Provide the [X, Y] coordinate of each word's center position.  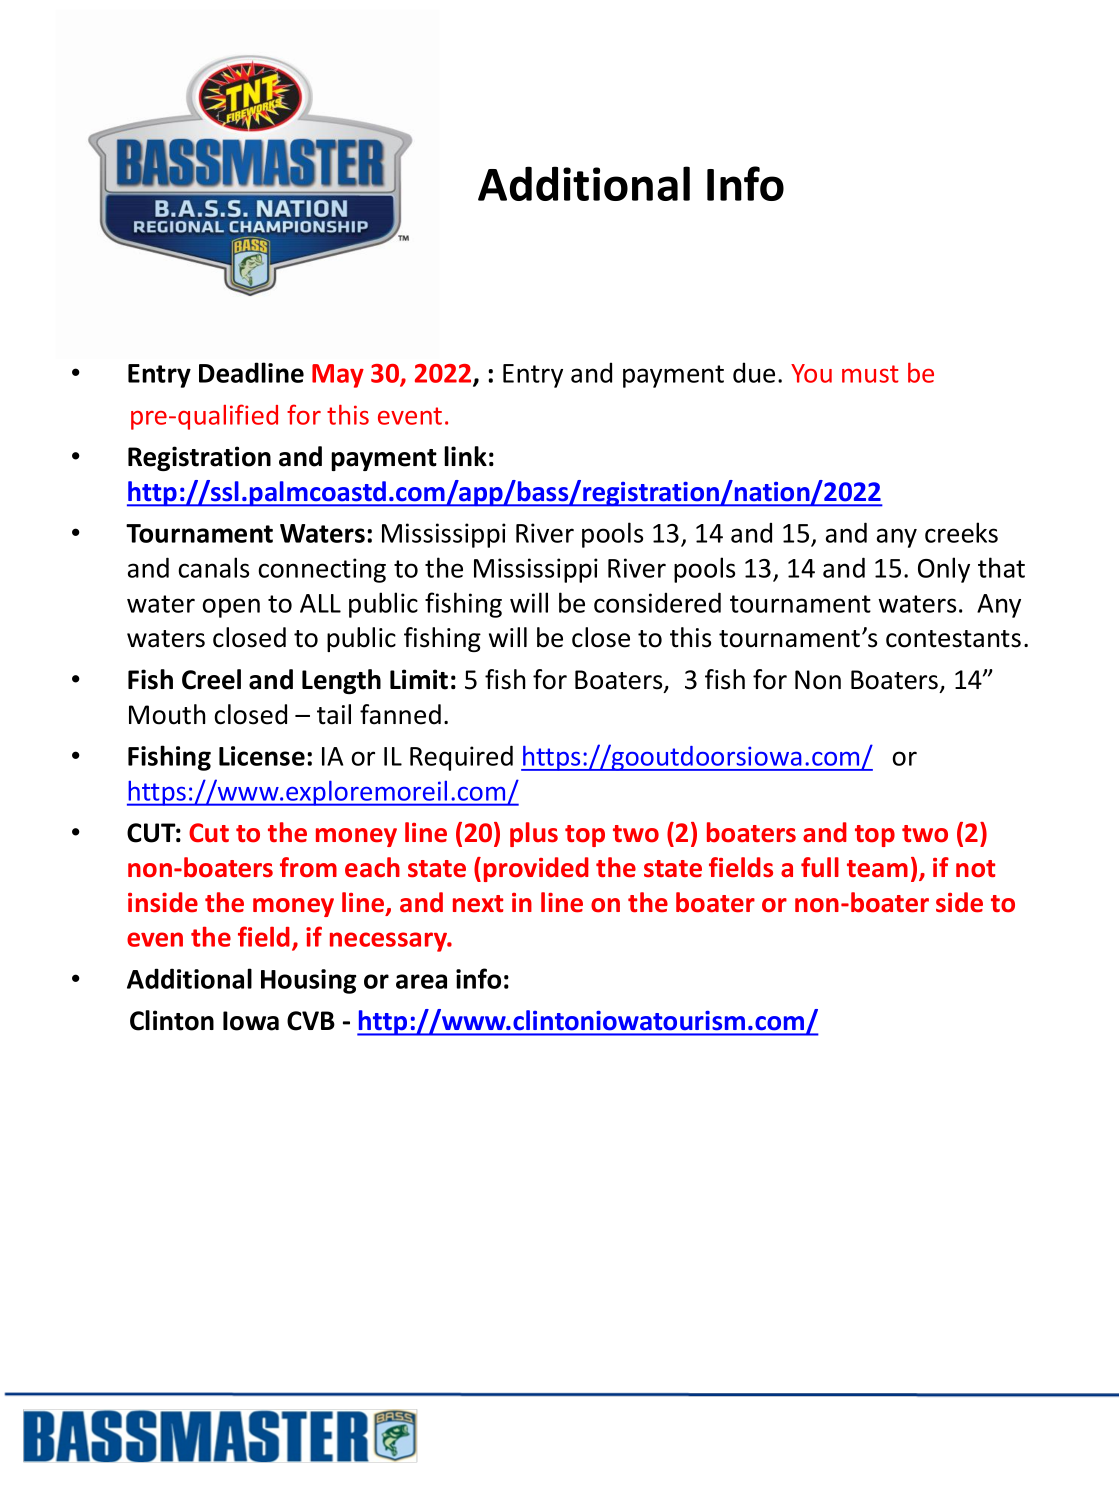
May [338, 376]
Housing [308, 981]
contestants [953, 639]
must [870, 374]
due [754, 372]
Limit [419, 679]
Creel [211, 679]
